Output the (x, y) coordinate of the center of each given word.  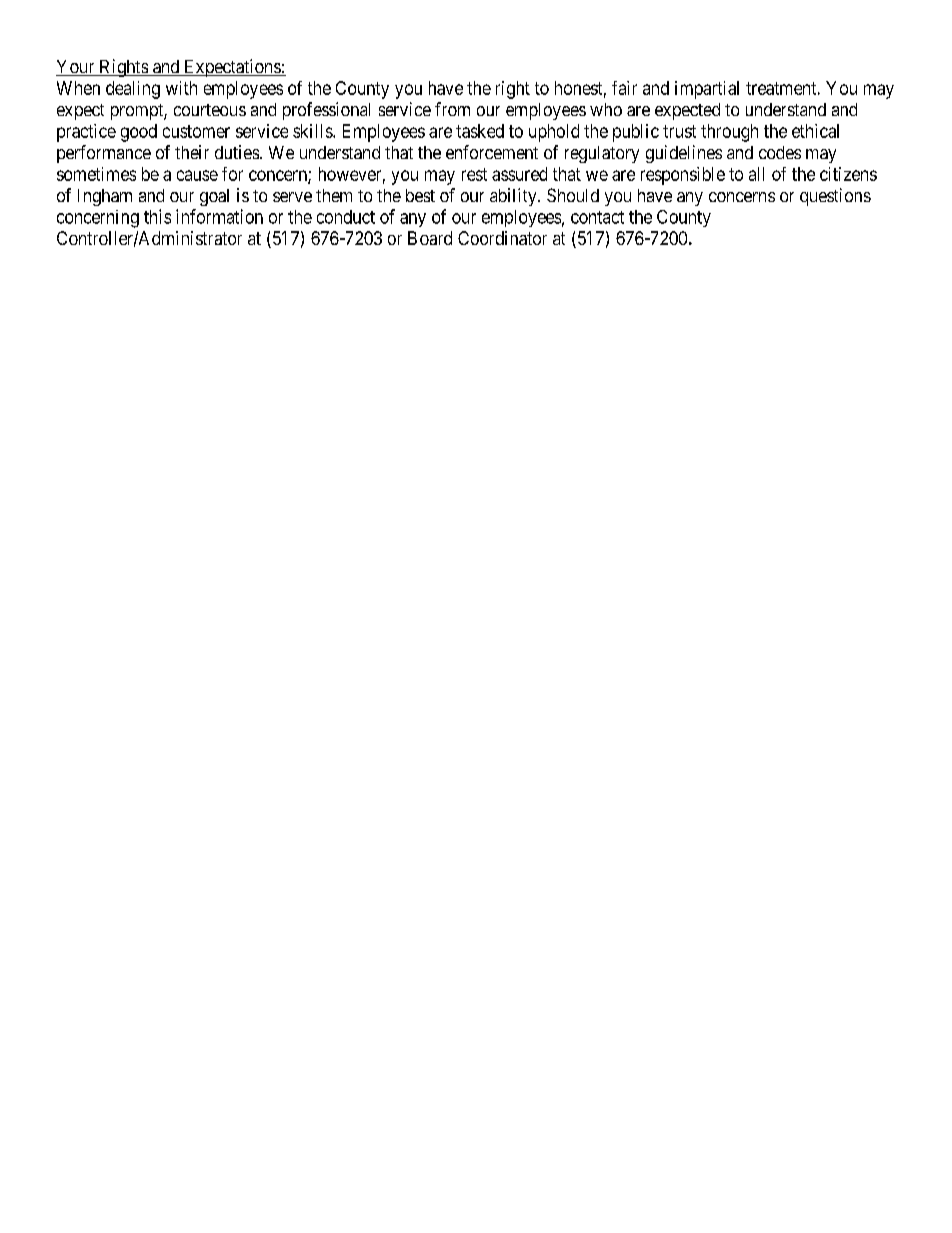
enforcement (492, 152)
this (157, 216)
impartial (707, 90)
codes (780, 152)
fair (624, 88)
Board (430, 238)
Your (76, 68)
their (192, 152)
